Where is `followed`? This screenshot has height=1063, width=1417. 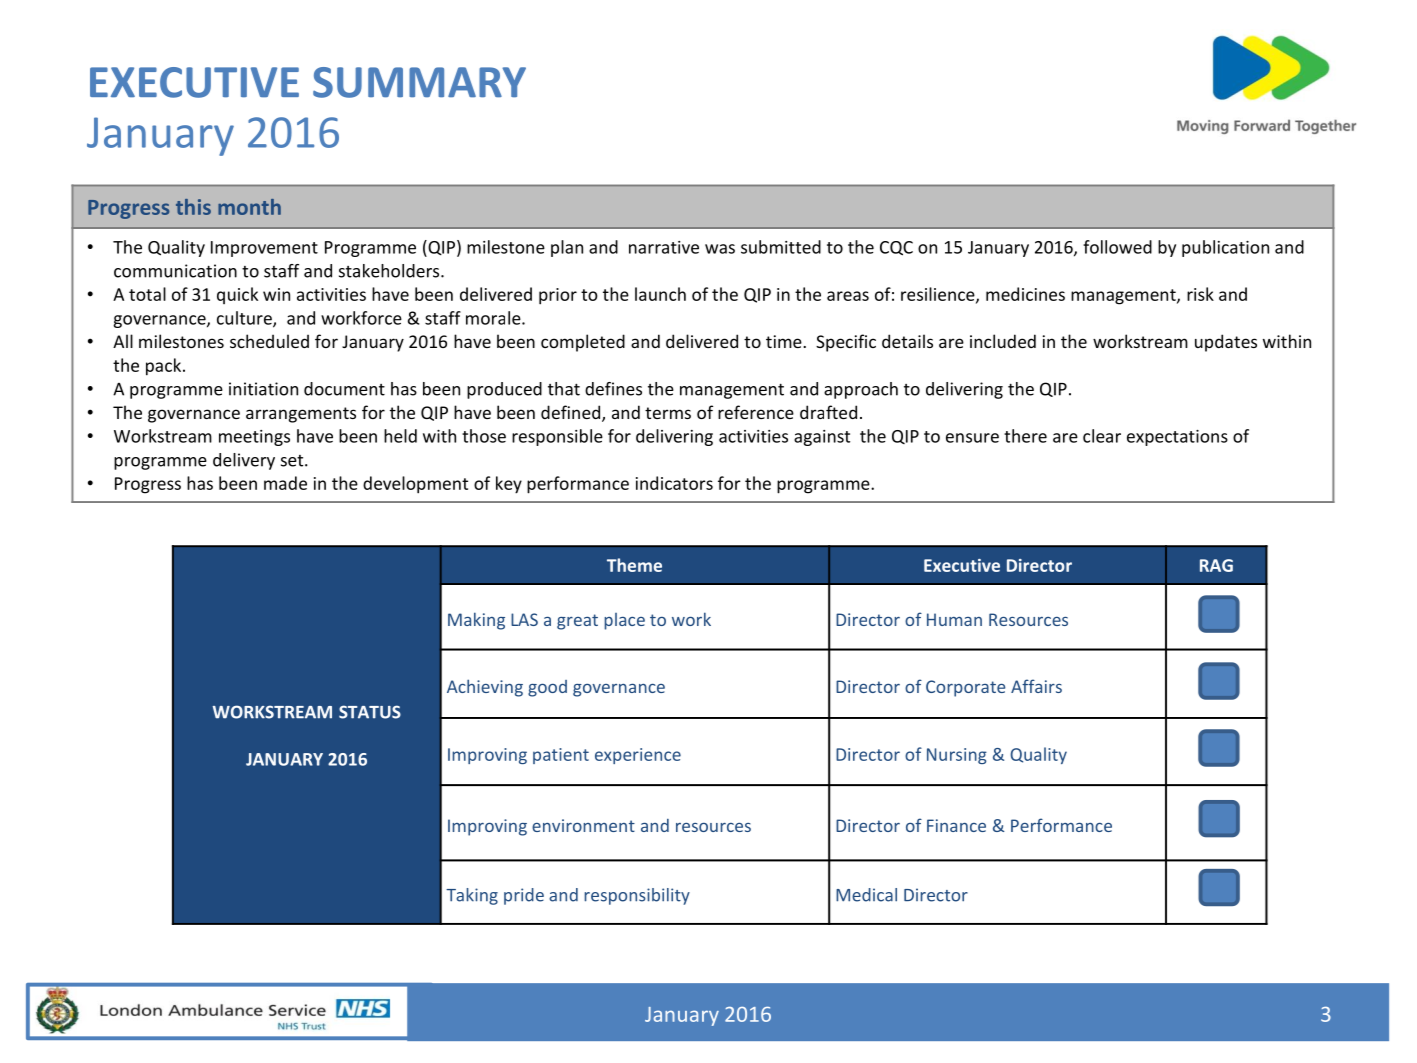 followed is located at coordinates (1117, 247).
